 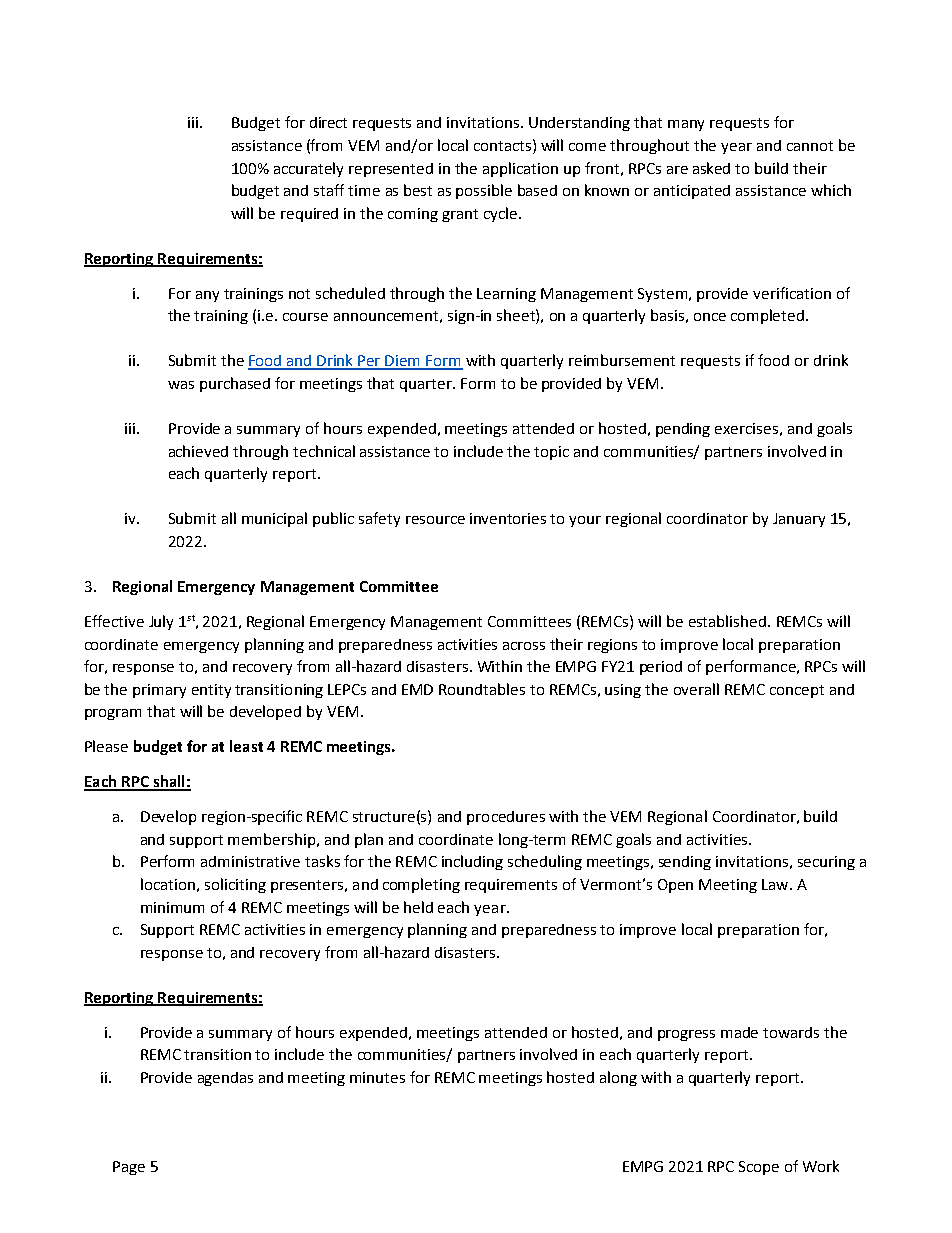 I want to click on asked, so click(x=711, y=168).
